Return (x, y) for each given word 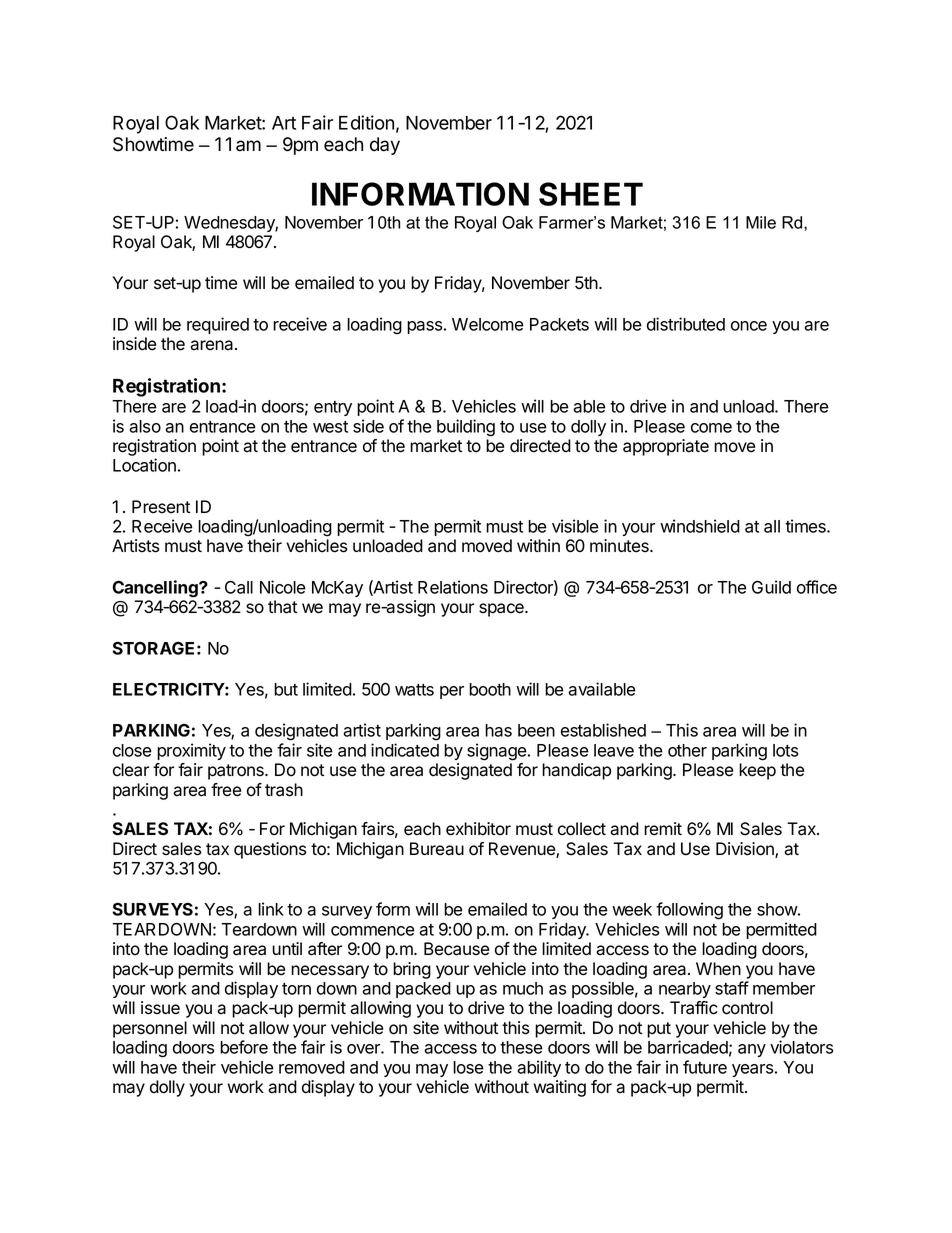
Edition (366, 122)
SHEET (591, 194)
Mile (761, 222)
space (502, 610)
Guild (771, 587)
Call (239, 587)
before (244, 1047)
